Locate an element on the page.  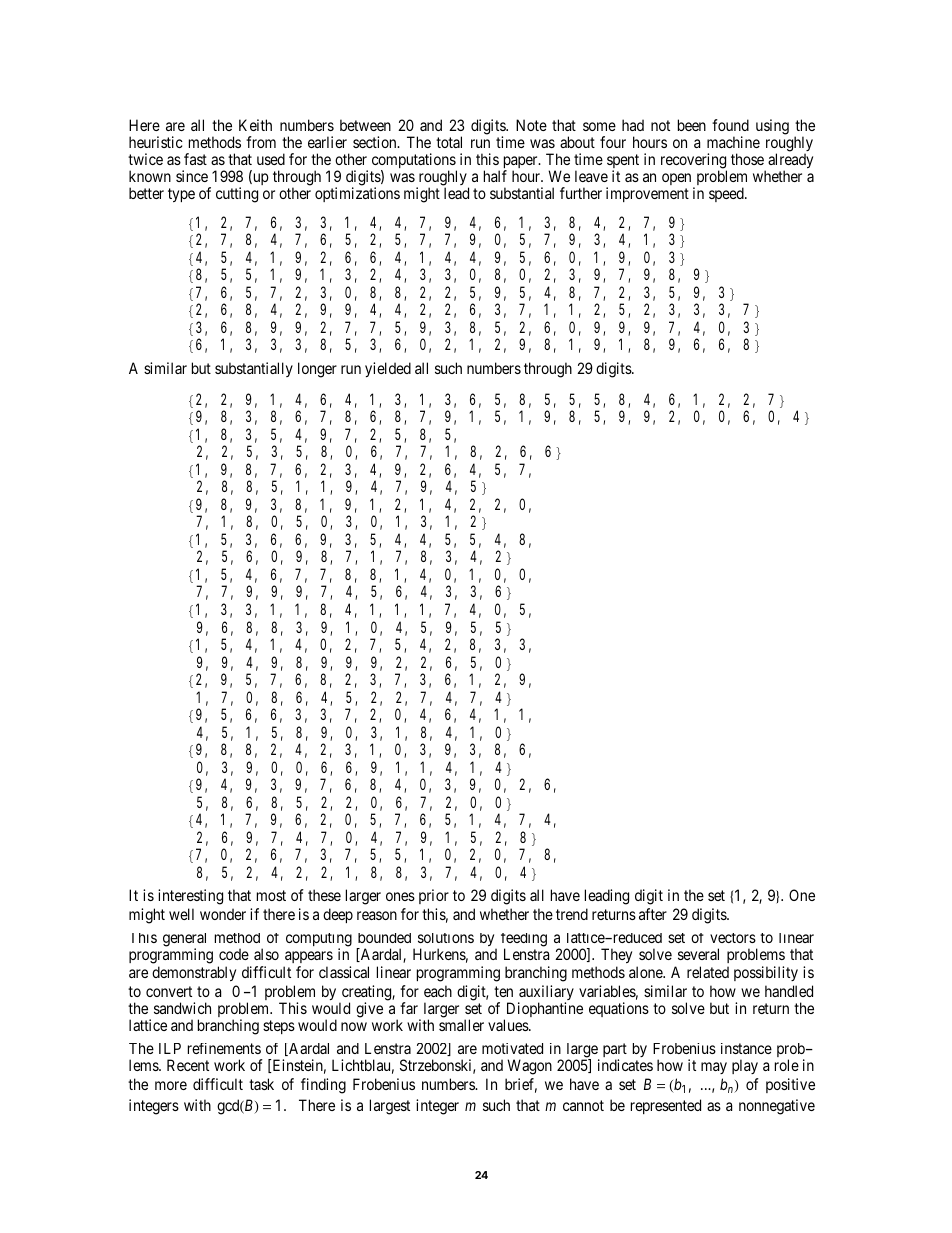
fast is located at coordinates (195, 159).
